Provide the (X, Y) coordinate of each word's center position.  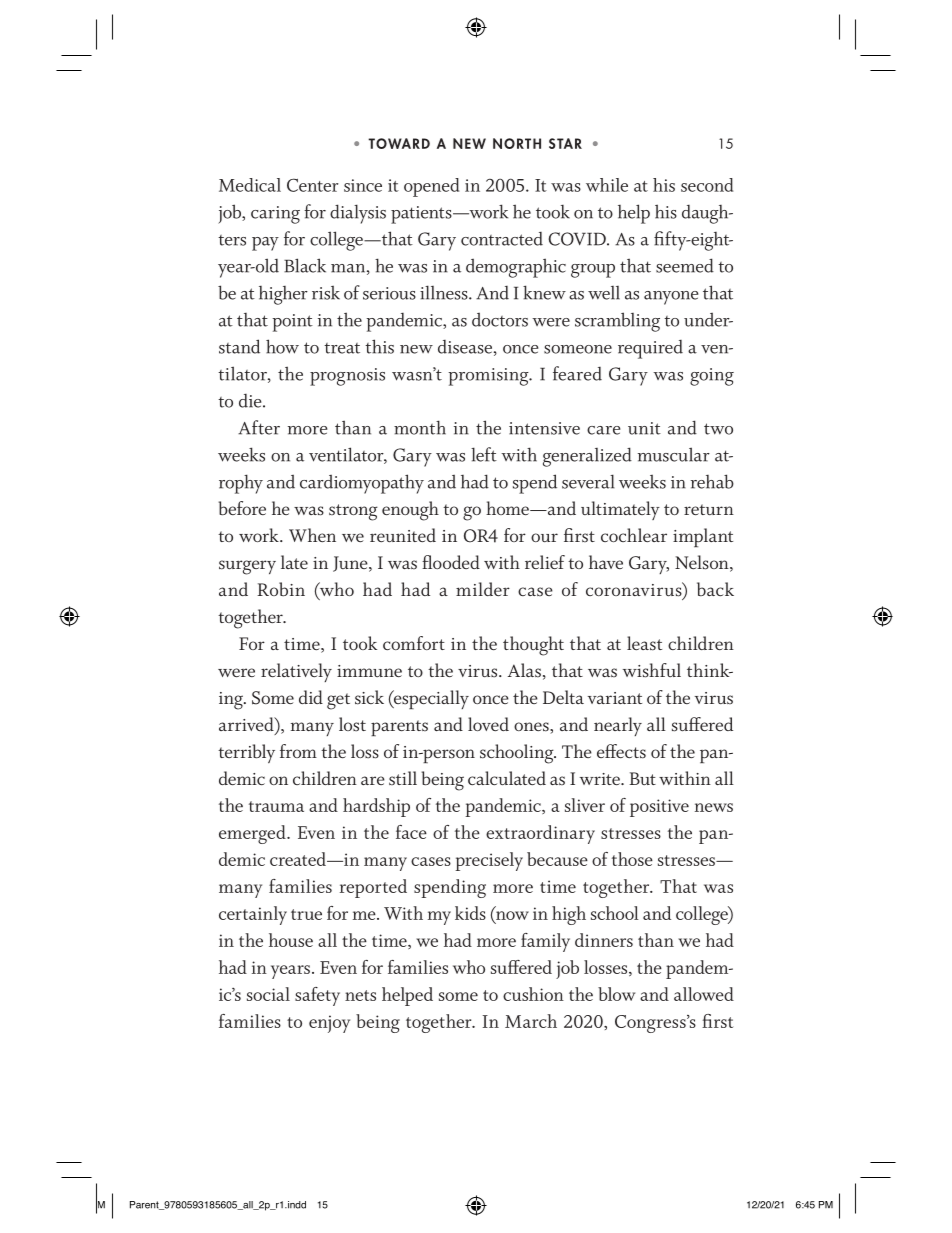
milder (483, 589)
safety (317, 996)
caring (275, 215)
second (707, 185)
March (531, 1021)
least (644, 643)
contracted (502, 239)
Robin (281, 589)
